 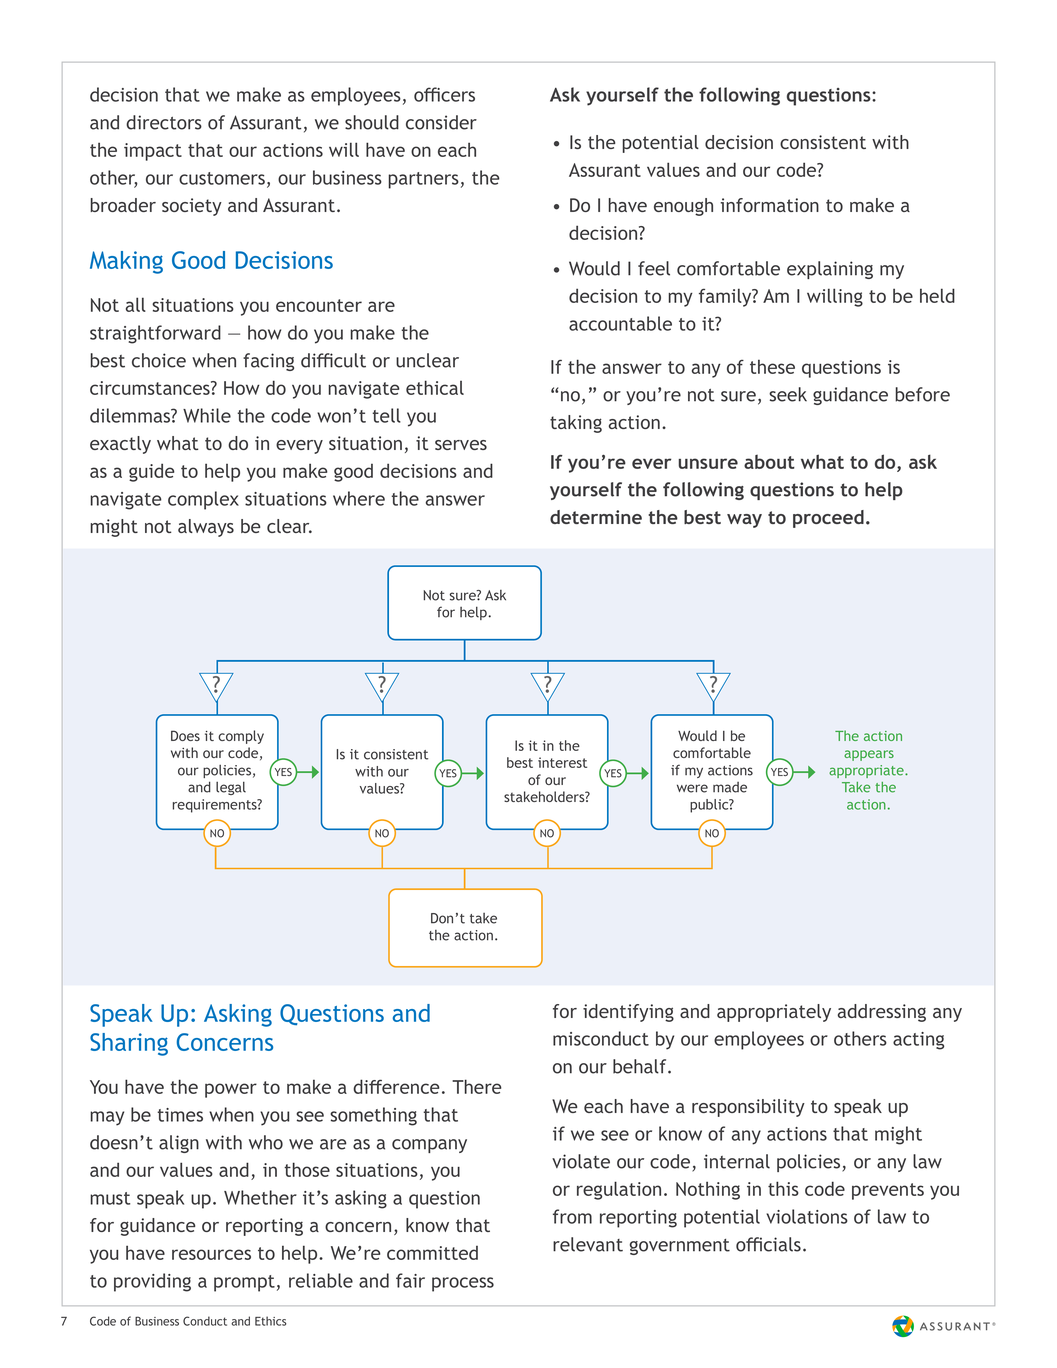 What do you see at coordinates (164, 122) in the document?
I see `directors` at bounding box center [164, 122].
